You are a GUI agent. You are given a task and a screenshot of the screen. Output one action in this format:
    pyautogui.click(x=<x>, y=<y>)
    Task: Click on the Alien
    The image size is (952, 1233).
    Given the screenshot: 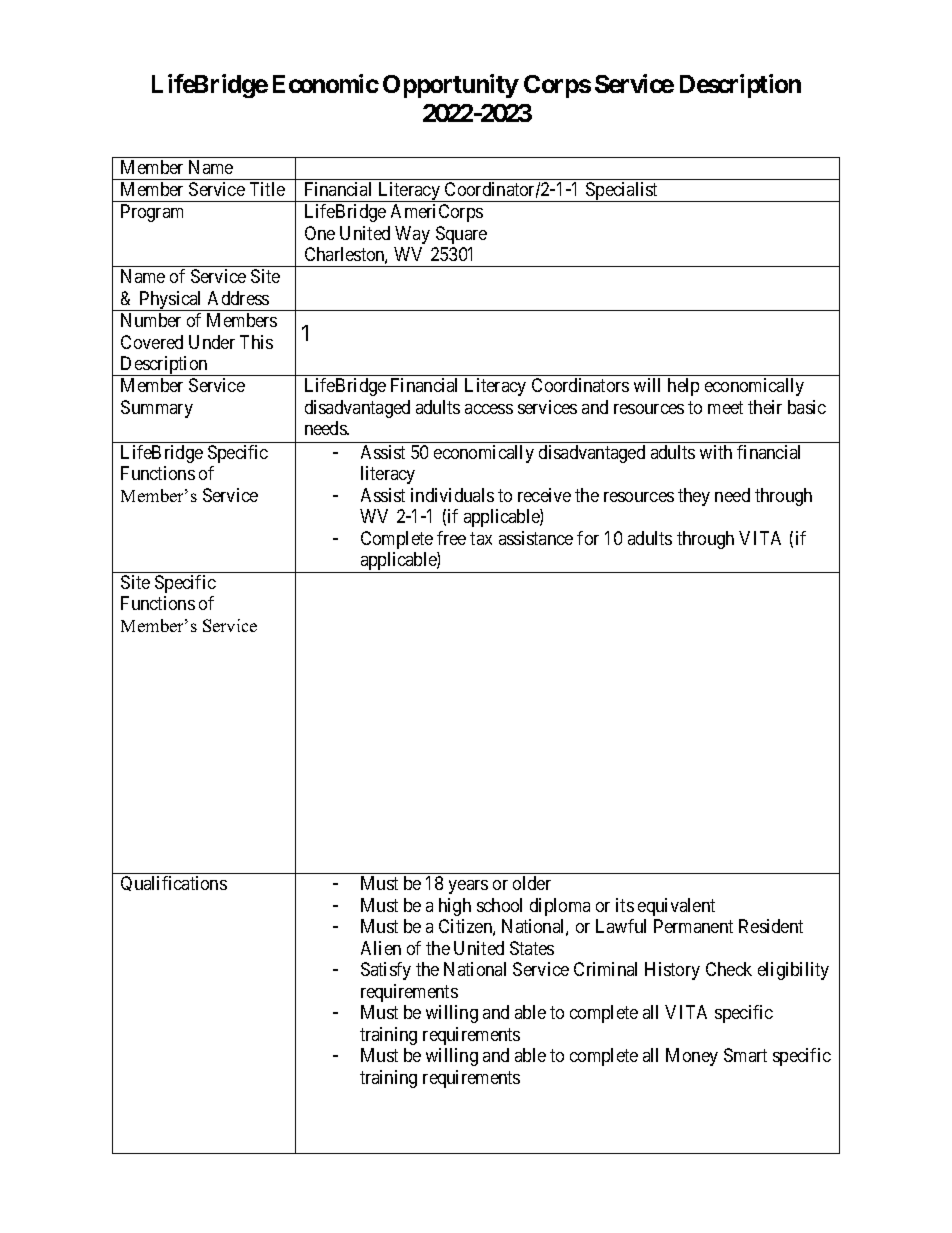 What is the action you would take?
    pyautogui.click(x=381, y=948)
